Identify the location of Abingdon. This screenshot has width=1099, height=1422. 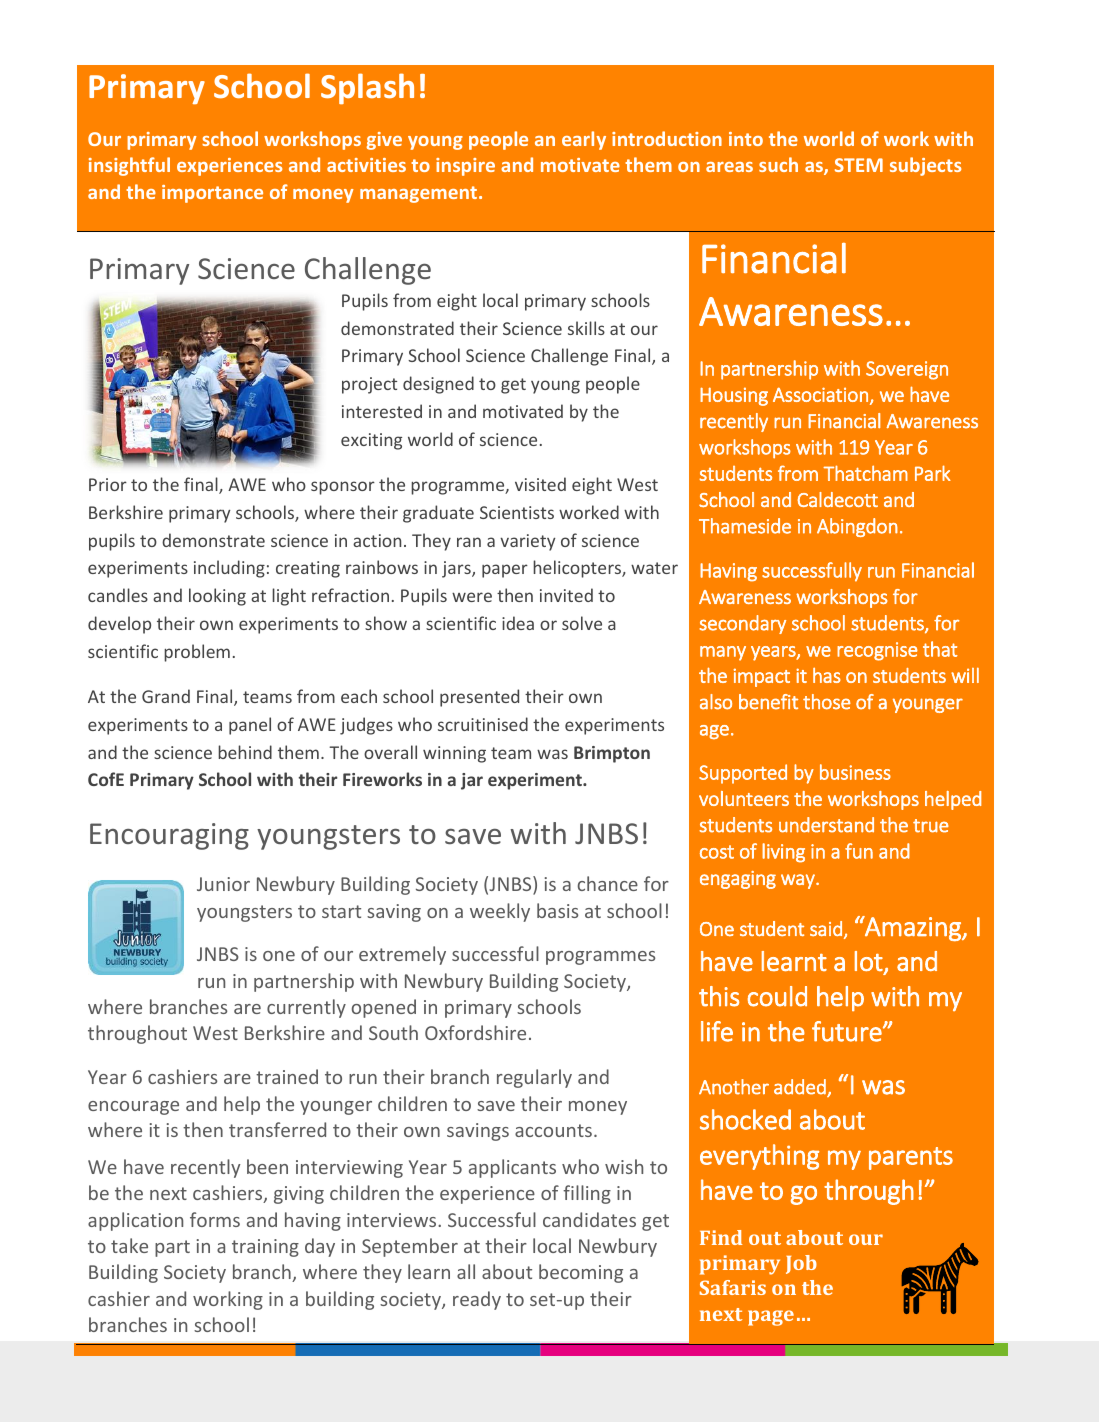
(857, 527).
